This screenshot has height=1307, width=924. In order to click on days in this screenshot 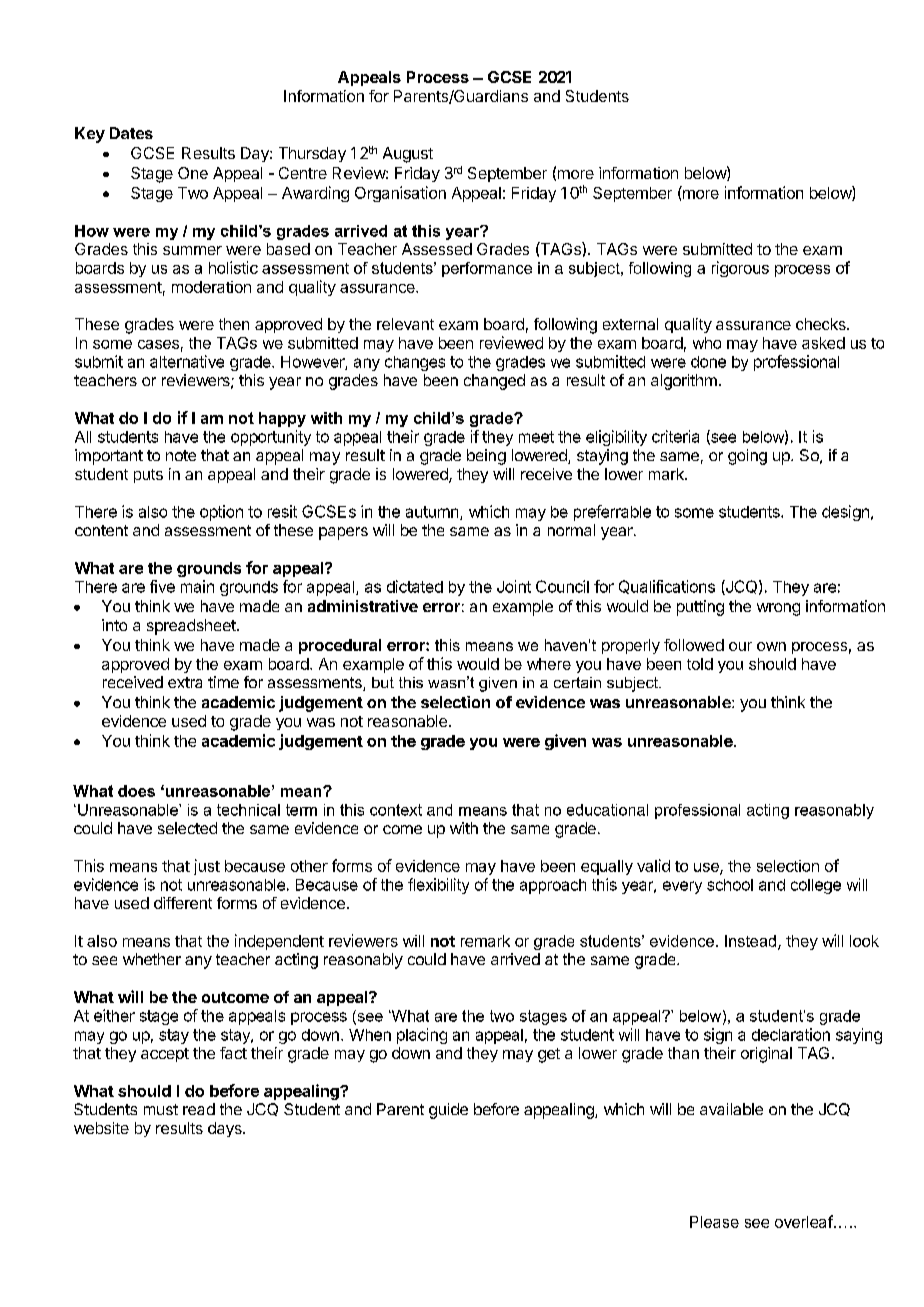, I will do `click(226, 1129)`.
